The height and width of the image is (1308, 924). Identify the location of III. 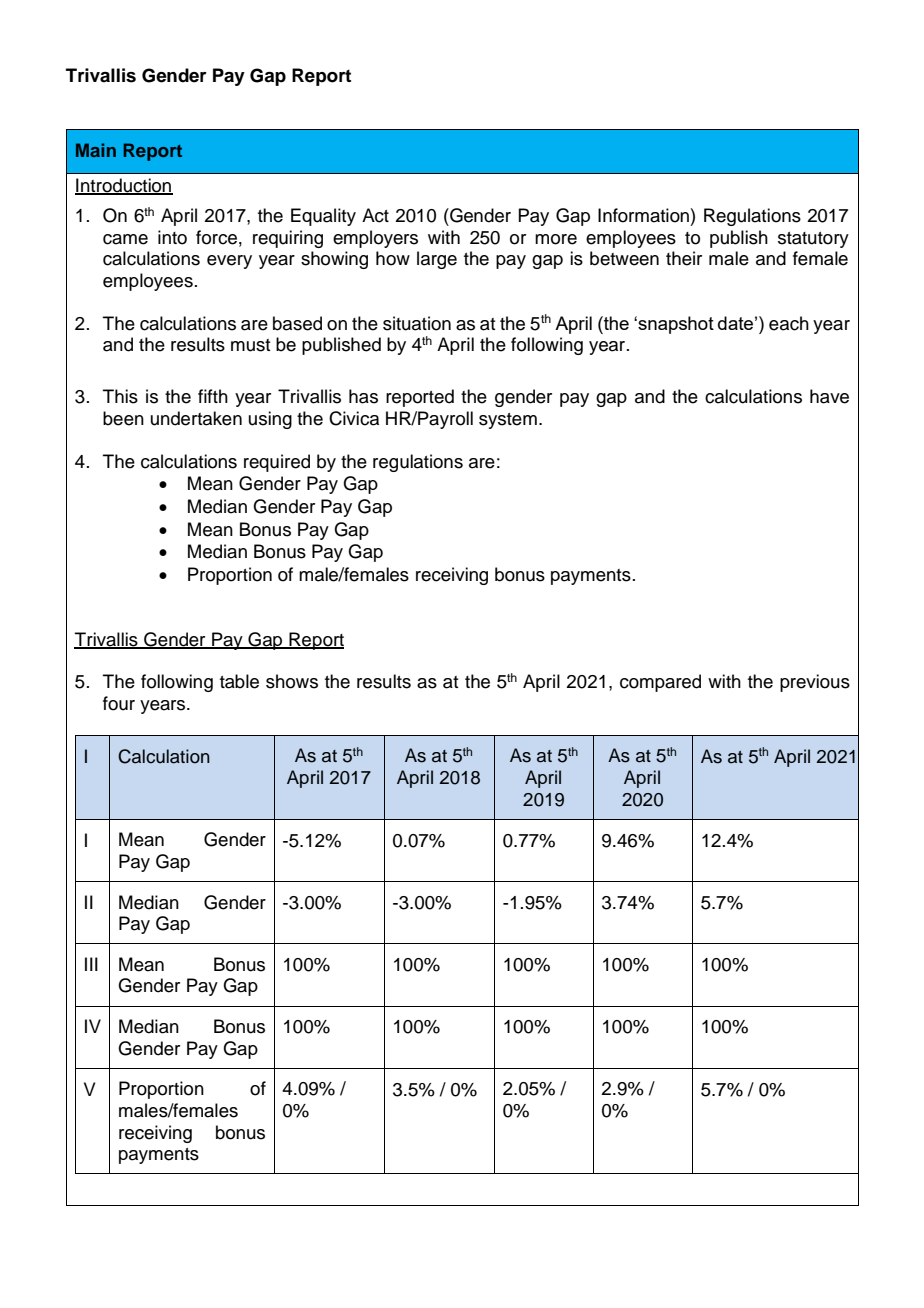
(91, 964).
